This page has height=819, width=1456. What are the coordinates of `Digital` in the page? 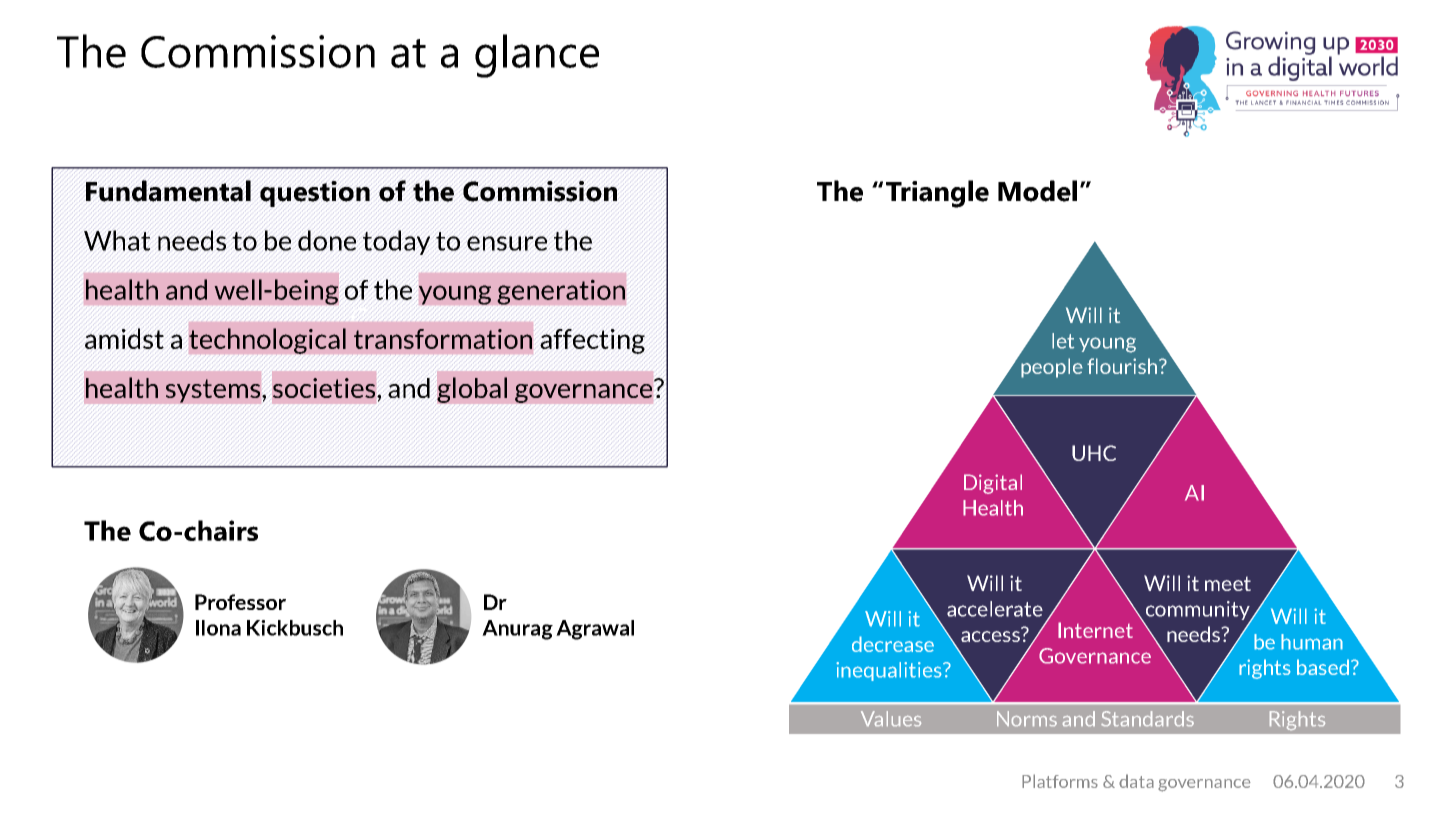 It's located at (993, 484).
